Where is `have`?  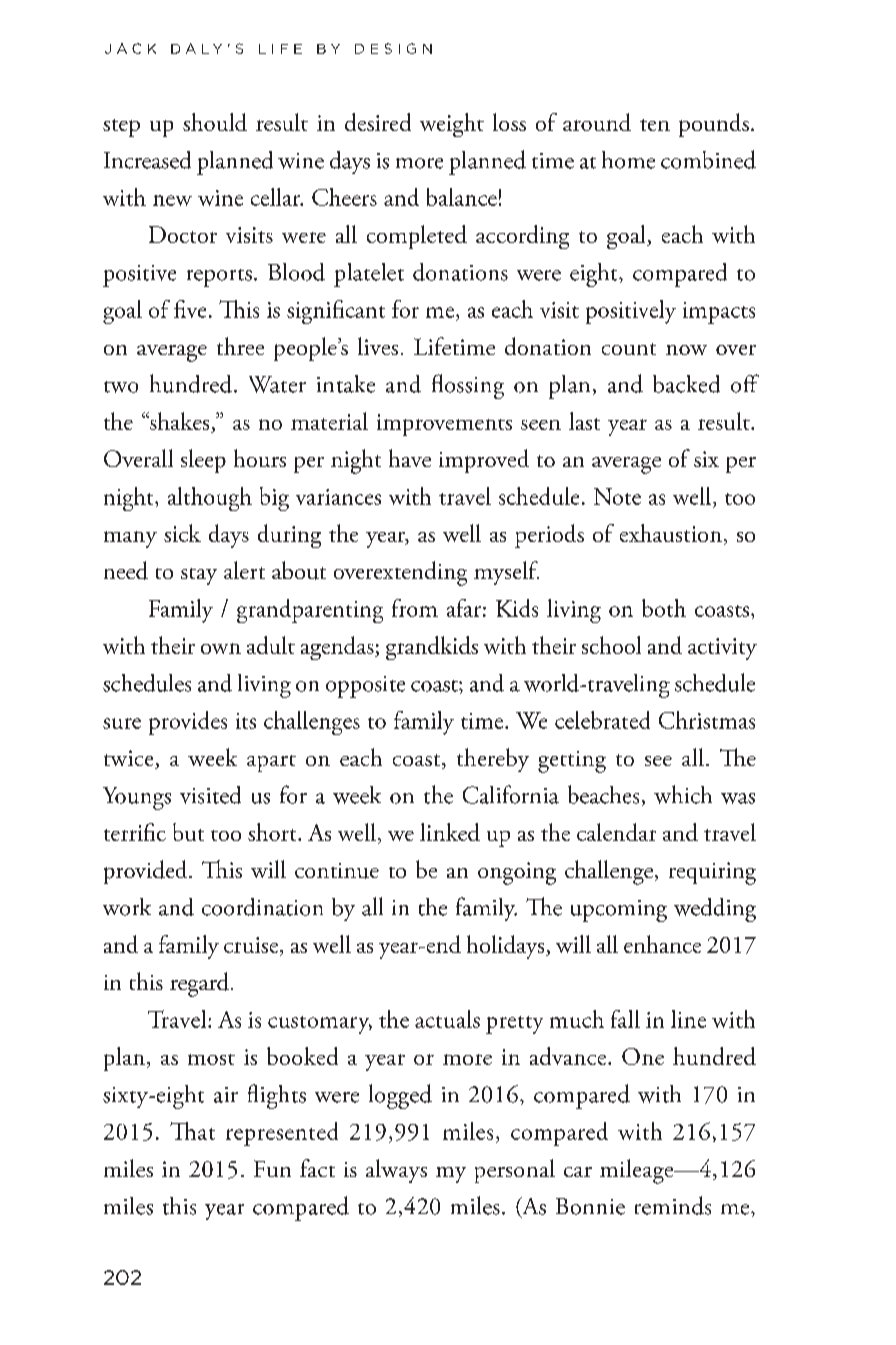
have is located at coordinates (410, 458).
